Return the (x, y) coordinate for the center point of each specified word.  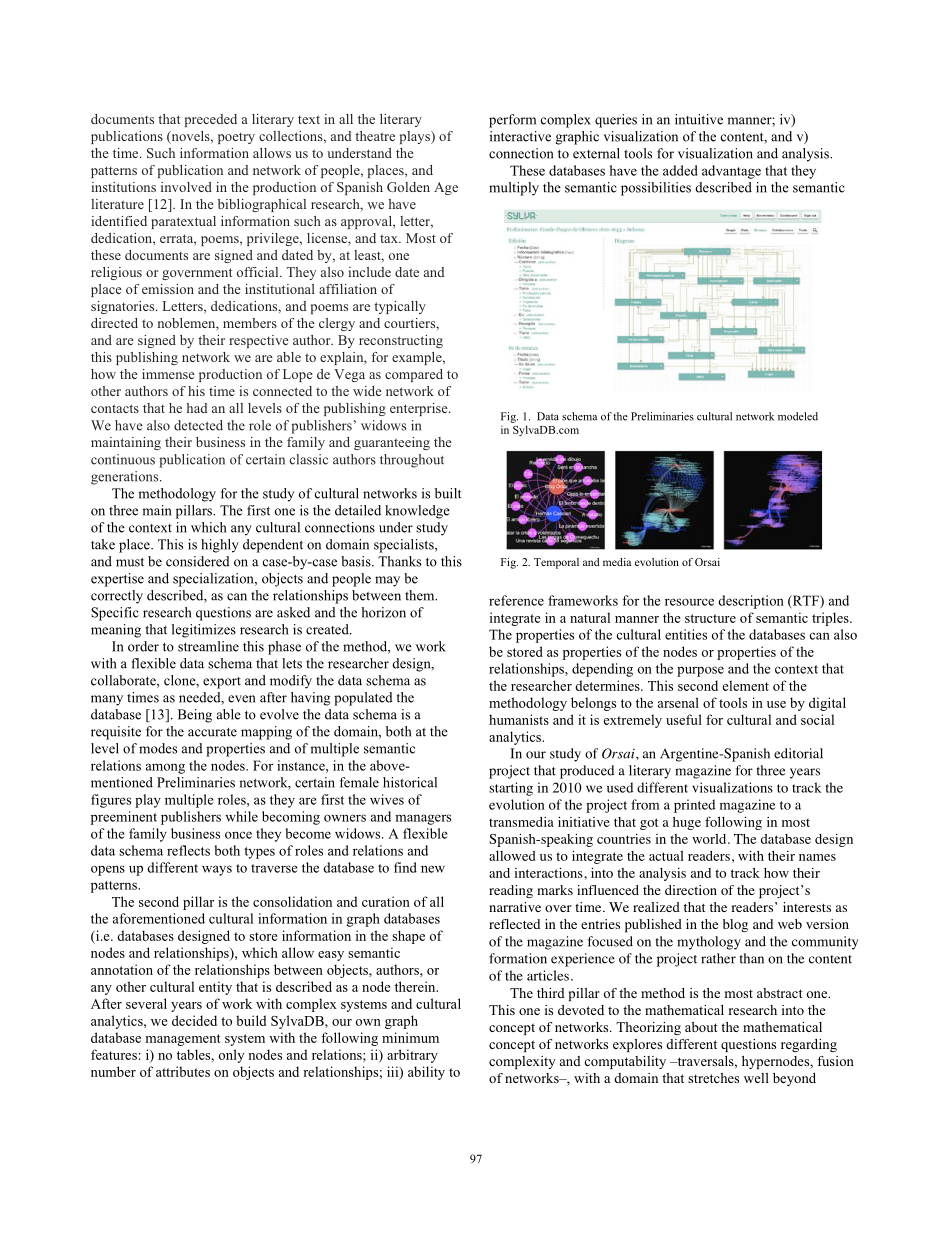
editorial (798, 753)
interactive (520, 136)
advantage (731, 172)
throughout (412, 461)
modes (158, 748)
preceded (211, 120)
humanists (519, 719)
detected (198, 425)
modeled (798, 416)
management (183, 1040)
